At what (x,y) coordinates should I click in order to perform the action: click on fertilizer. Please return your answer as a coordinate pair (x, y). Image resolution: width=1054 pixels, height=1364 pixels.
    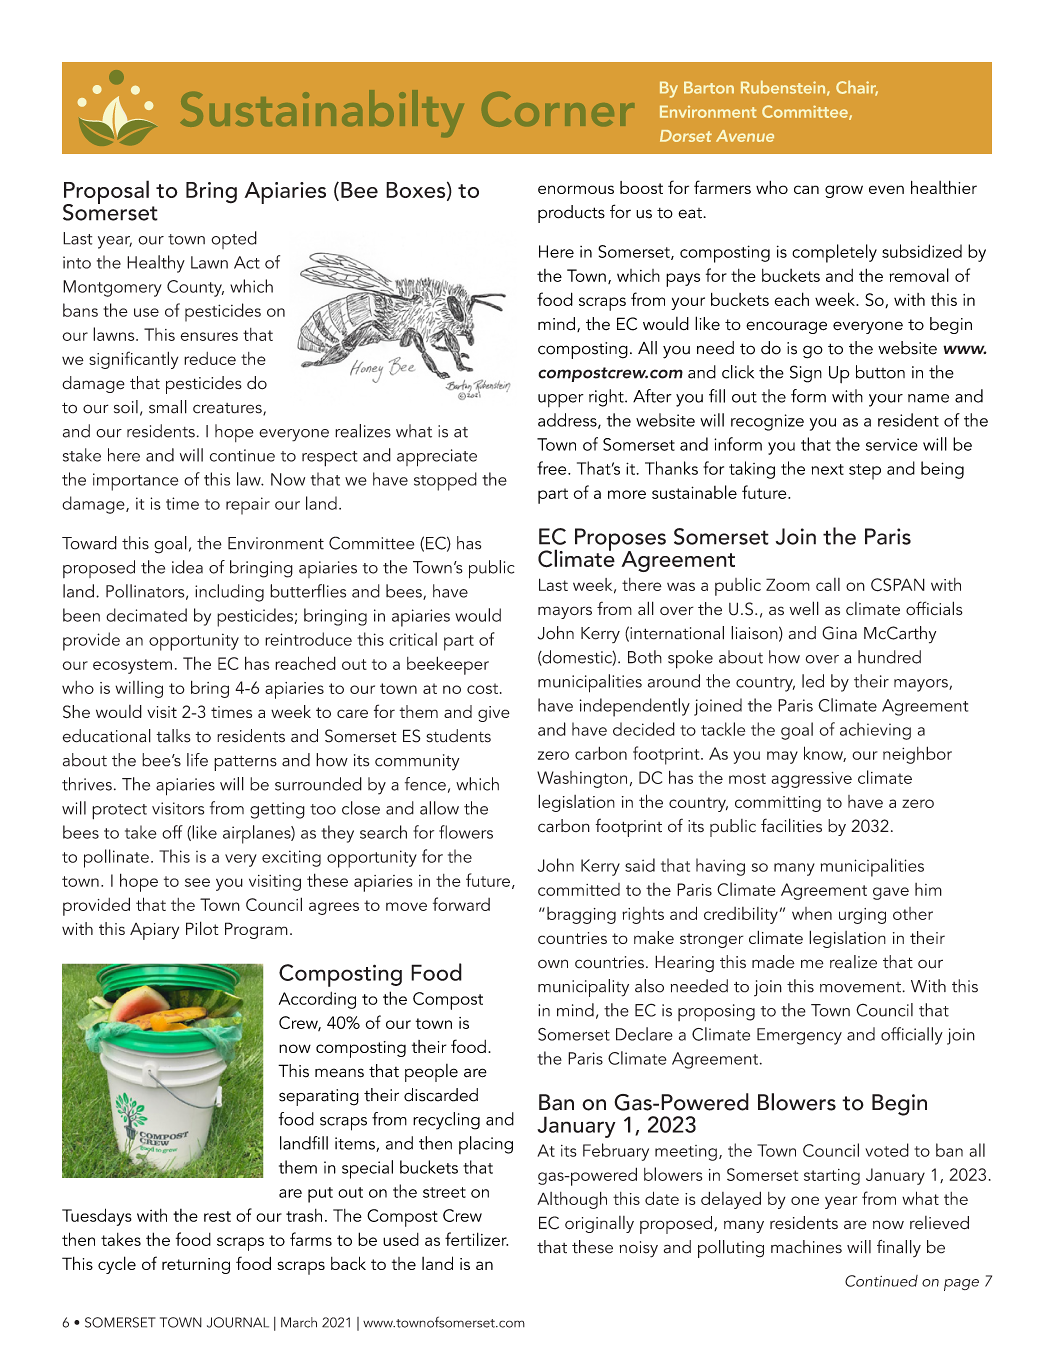
    Looking at the image, I should click on (476, 1239).
